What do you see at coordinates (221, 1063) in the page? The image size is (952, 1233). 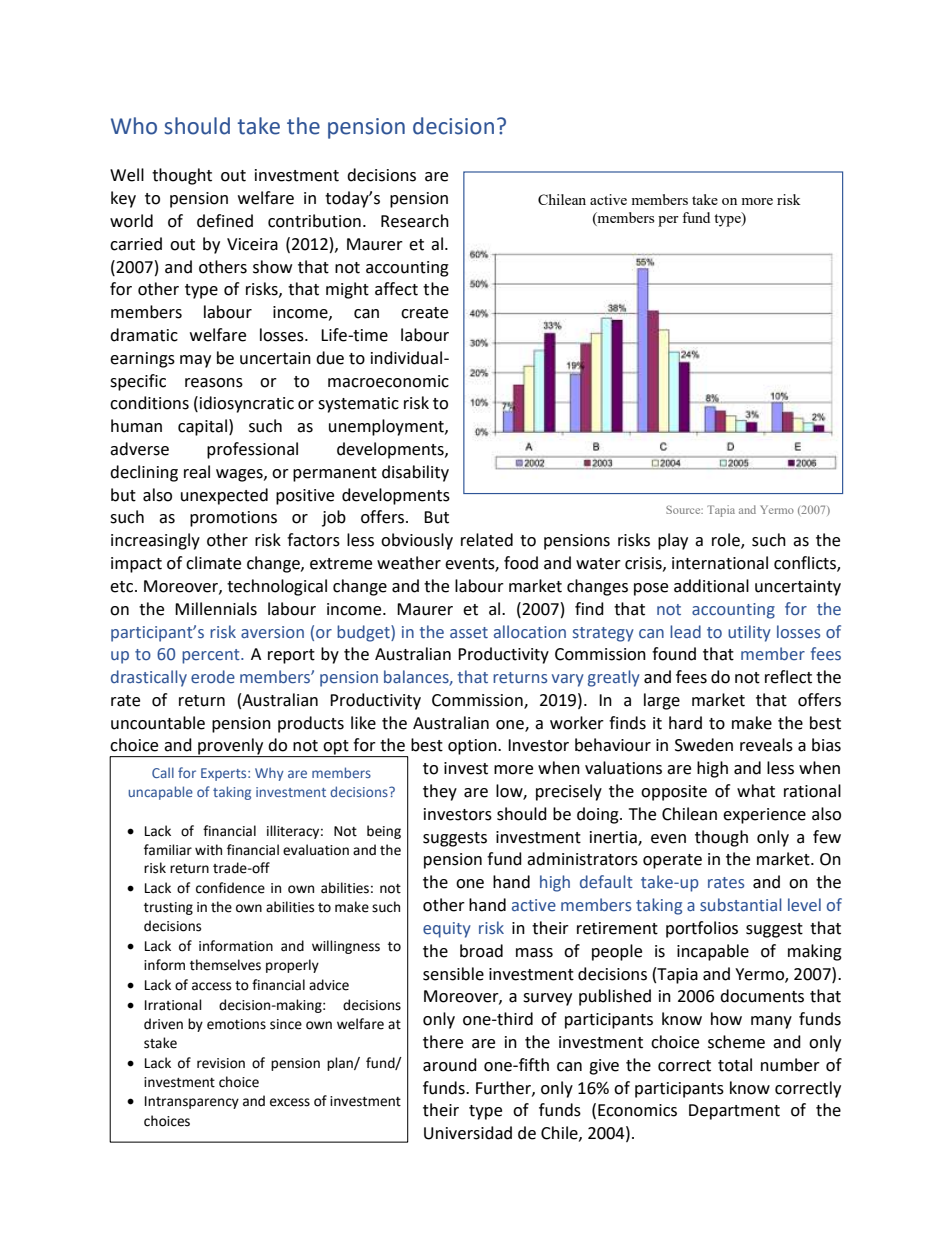 I see `revision` at bounding box center [221, 1063].
